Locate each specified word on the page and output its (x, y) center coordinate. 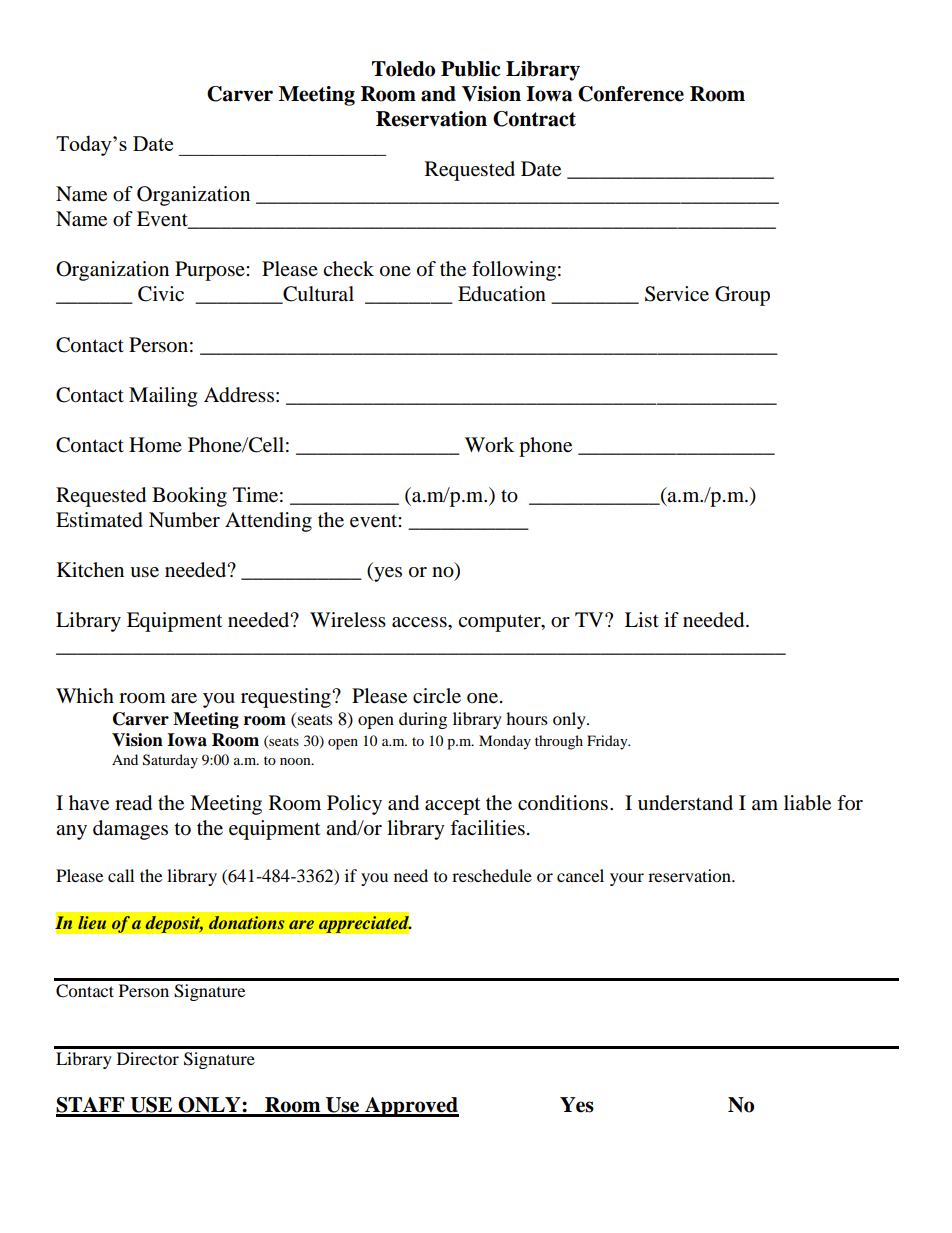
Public (470, 69)
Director (148, 1058)
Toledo (403, 69)
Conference (631, 94)
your (627, 879)
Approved (411, 1107)
